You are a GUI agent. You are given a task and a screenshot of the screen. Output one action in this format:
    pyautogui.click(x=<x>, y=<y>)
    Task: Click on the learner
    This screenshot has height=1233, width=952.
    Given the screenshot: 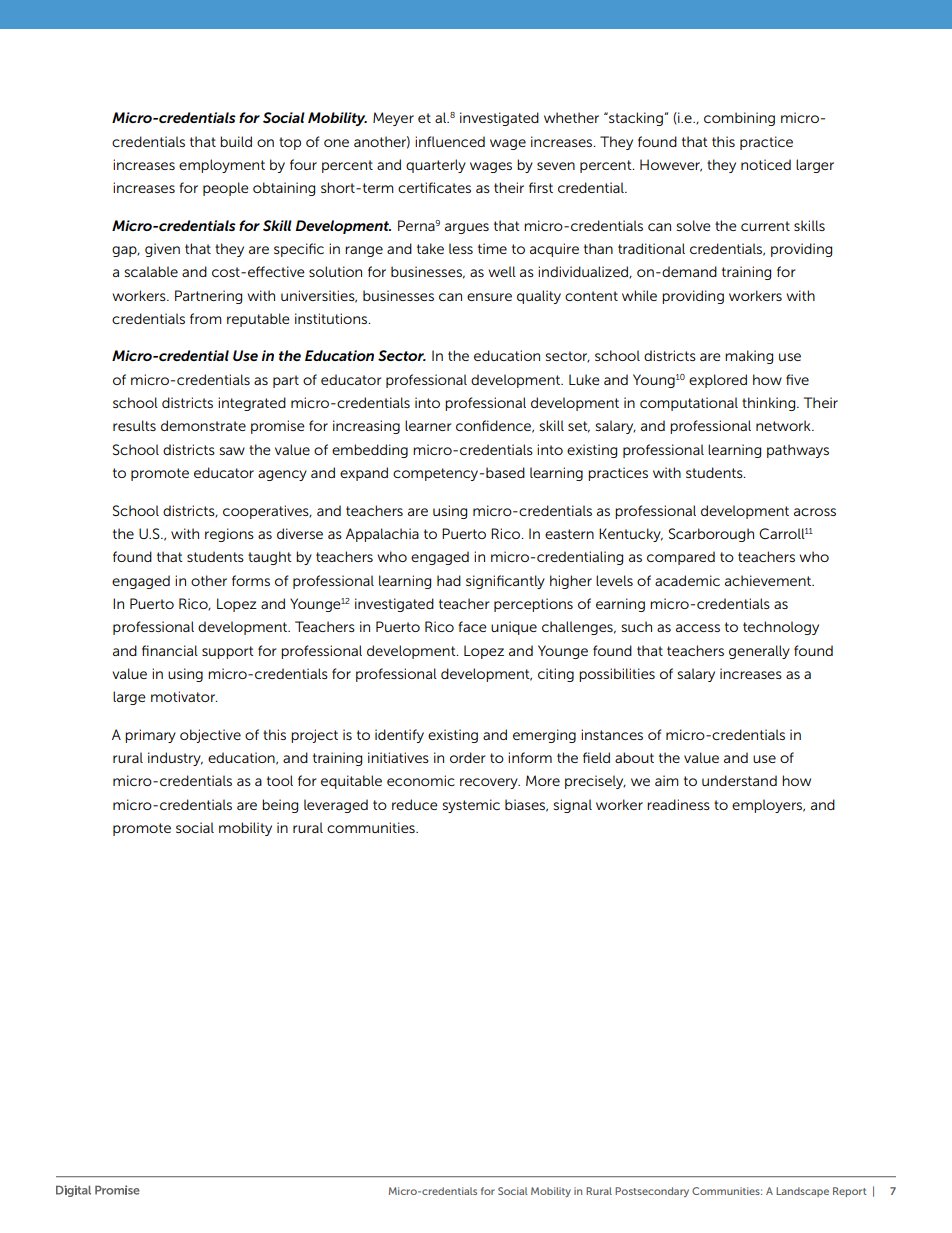 What is the action you would take?
    pyautogui.click(x=428, y=425)
